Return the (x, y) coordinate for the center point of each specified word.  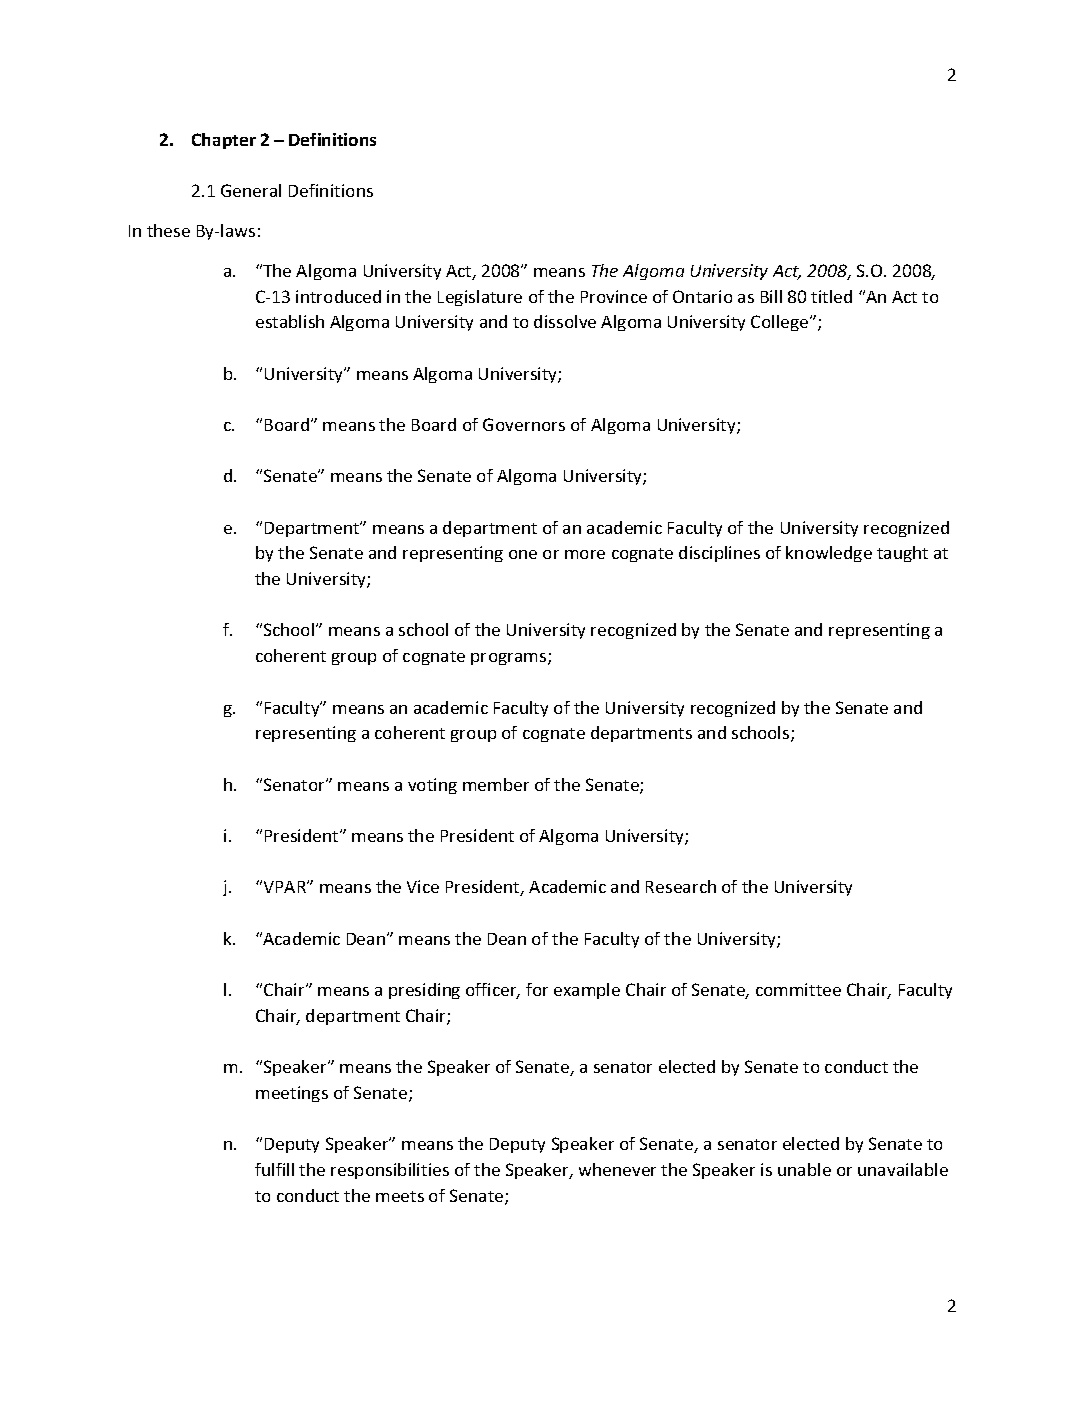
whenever (617, 1169)
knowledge (829, 554)
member (496, 784)
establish (290, 321)
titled (831, 296)
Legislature (480, 298)
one (523, 554)
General (251, 190)
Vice (423, 886)
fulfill (274, 1169)
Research (681, 886)
